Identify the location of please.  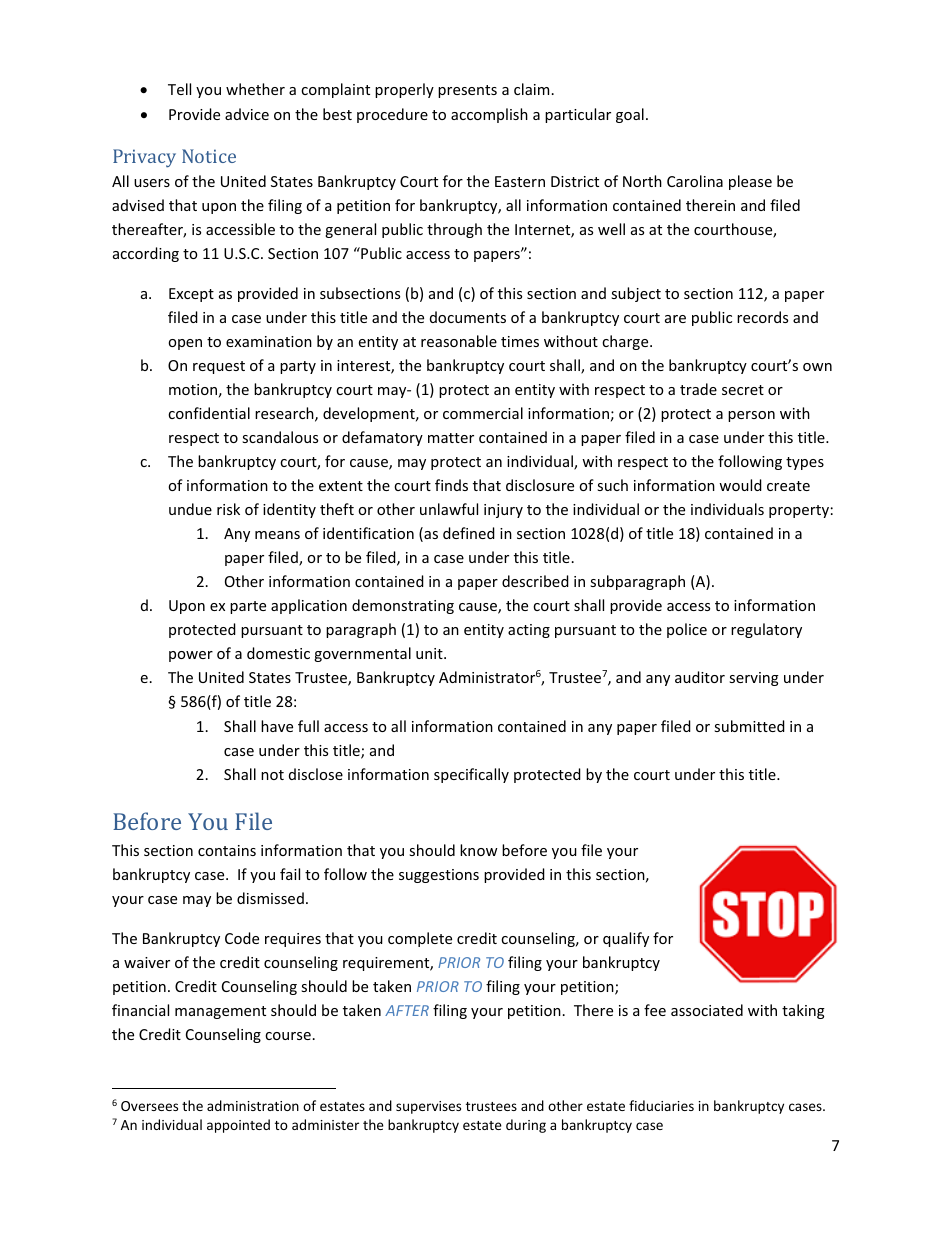
(750, 182).
